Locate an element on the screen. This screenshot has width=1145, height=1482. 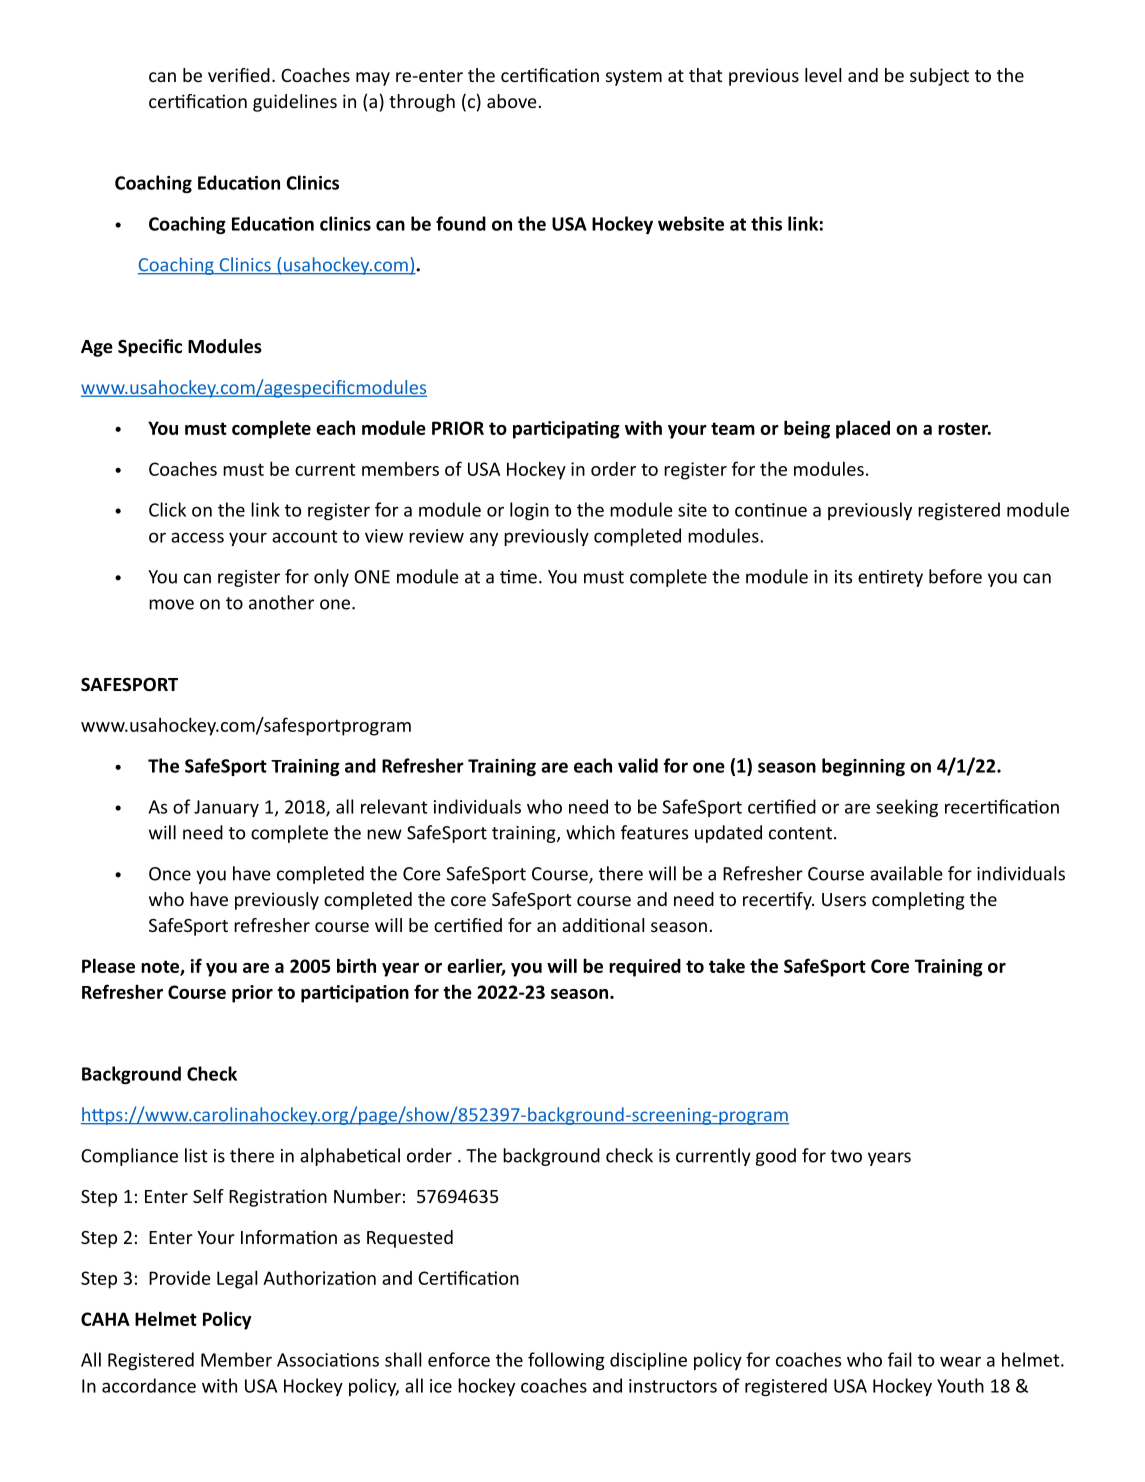
valid is located at coordinates (638, 765).
